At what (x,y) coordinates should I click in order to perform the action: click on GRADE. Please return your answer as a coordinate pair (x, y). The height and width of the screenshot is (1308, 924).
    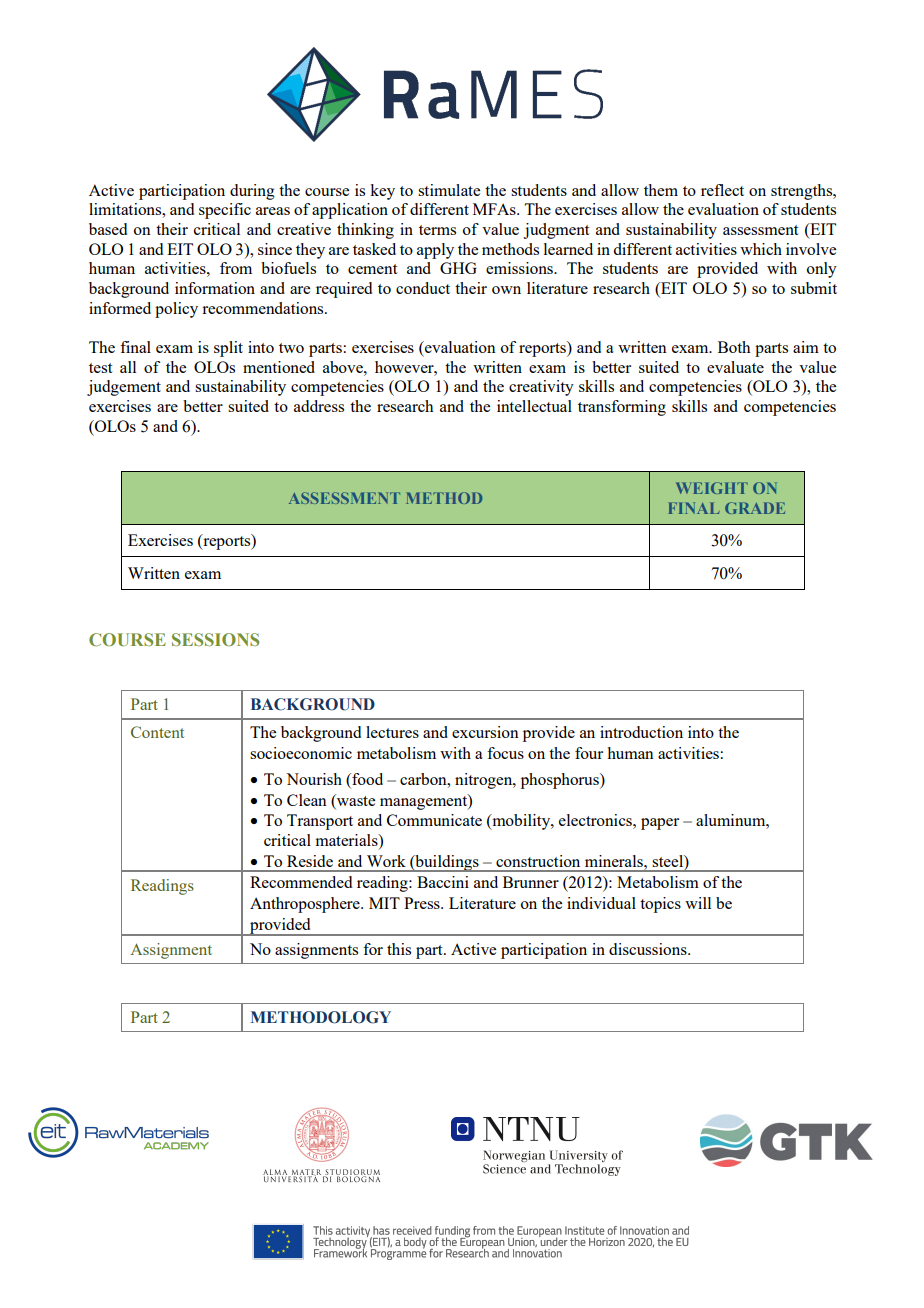
    Looking at the image, I should click on (755, 508).
